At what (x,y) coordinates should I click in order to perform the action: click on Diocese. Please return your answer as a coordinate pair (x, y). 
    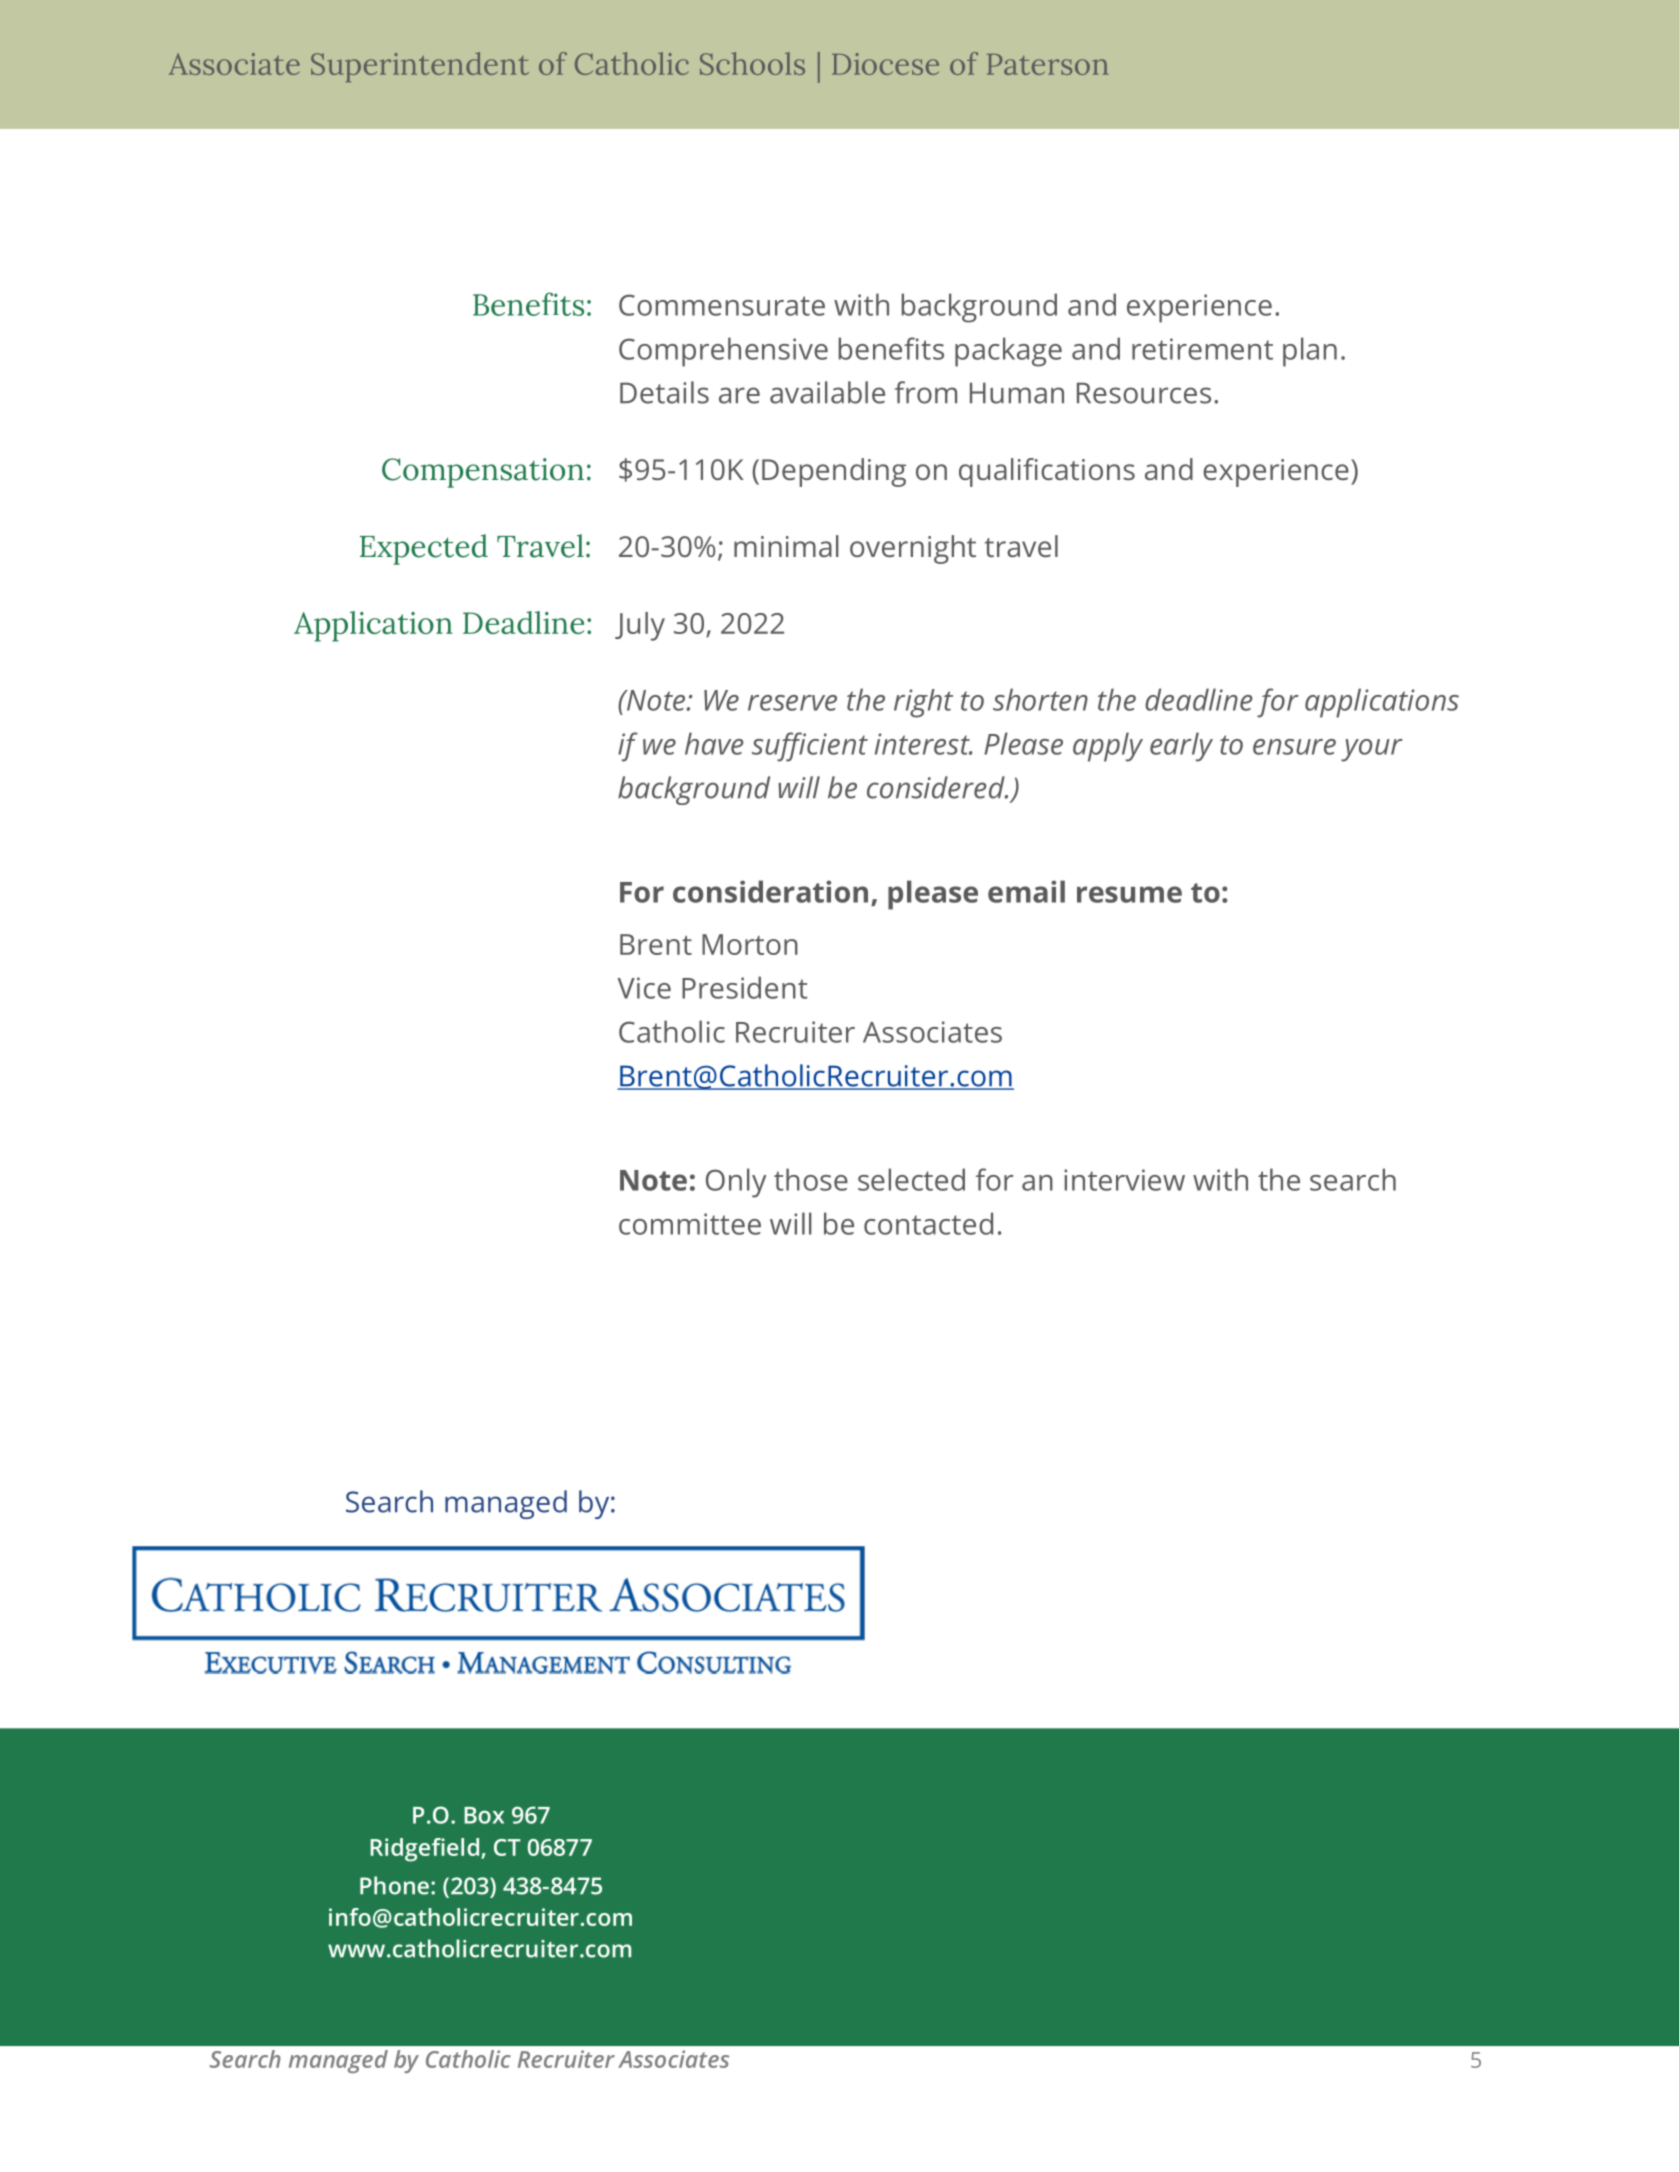
    Looking at the image, I should click on (885, 64).
